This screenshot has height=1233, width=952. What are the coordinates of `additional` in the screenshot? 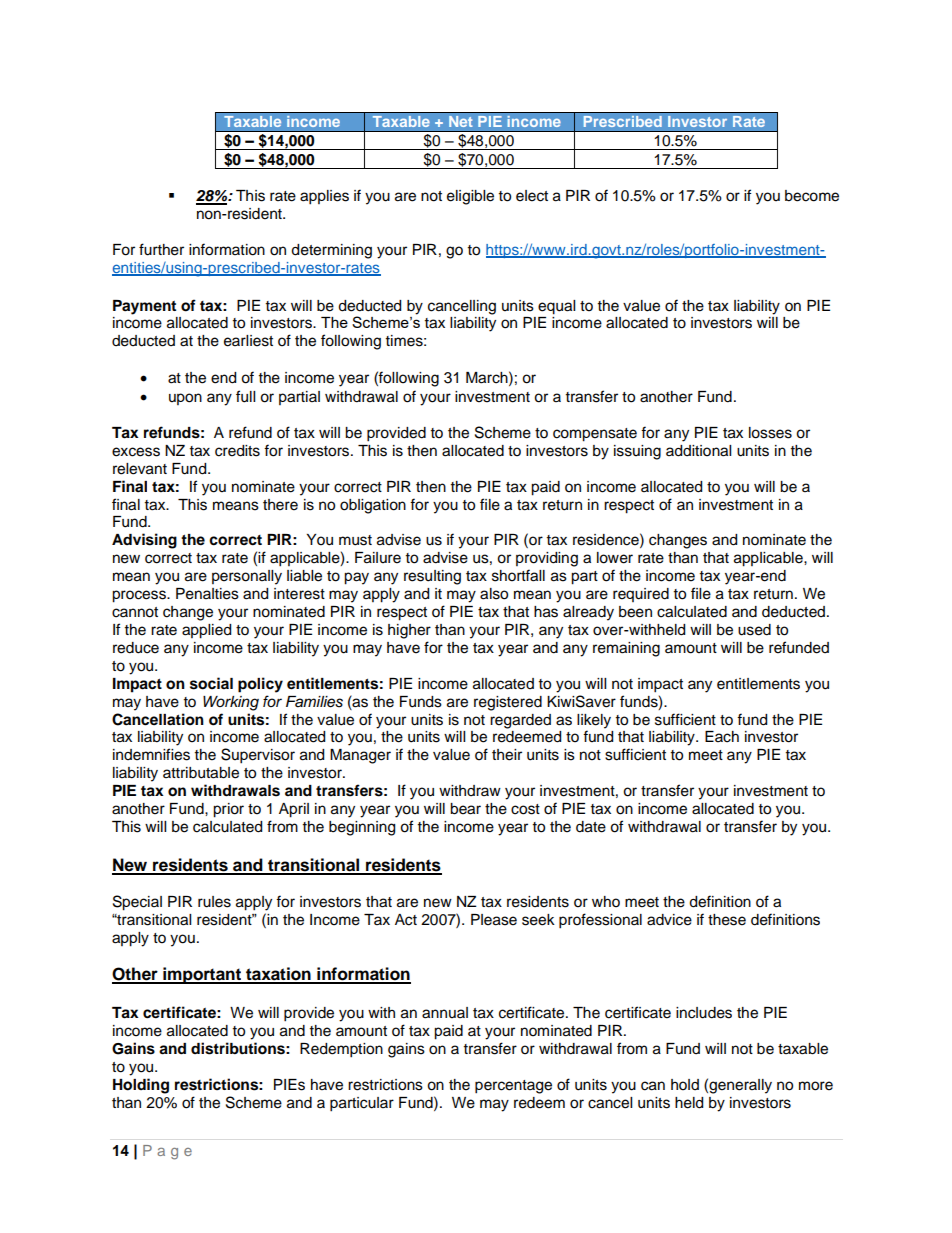 It's located at (698, 451).
